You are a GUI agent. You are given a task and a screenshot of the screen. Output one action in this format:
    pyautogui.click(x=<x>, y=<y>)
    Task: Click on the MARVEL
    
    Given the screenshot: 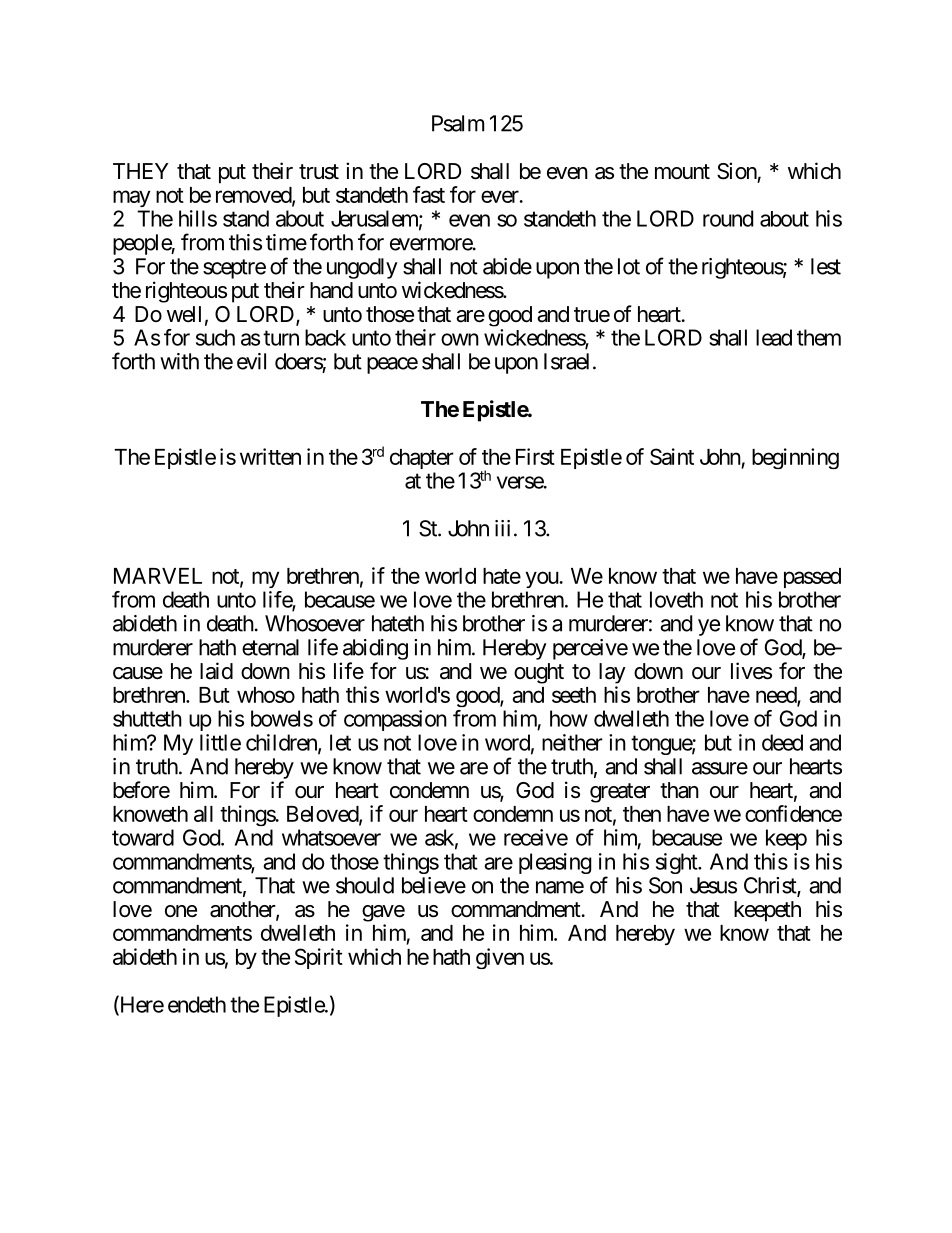 What is the action you would take?
    pyautogui.click(x=158, y=576)
